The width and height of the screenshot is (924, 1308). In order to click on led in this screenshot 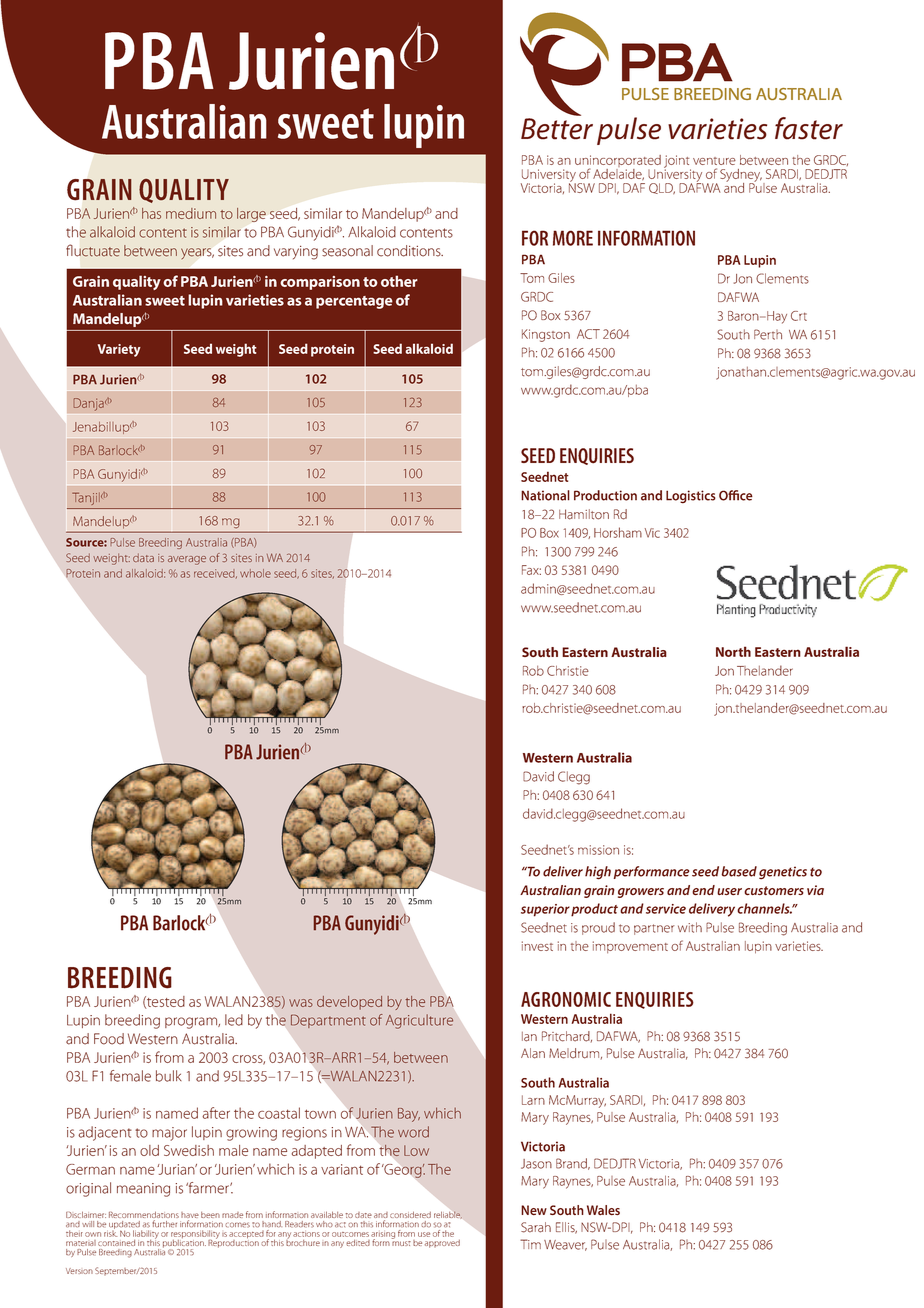, I will do `click(234, 1020)`.
